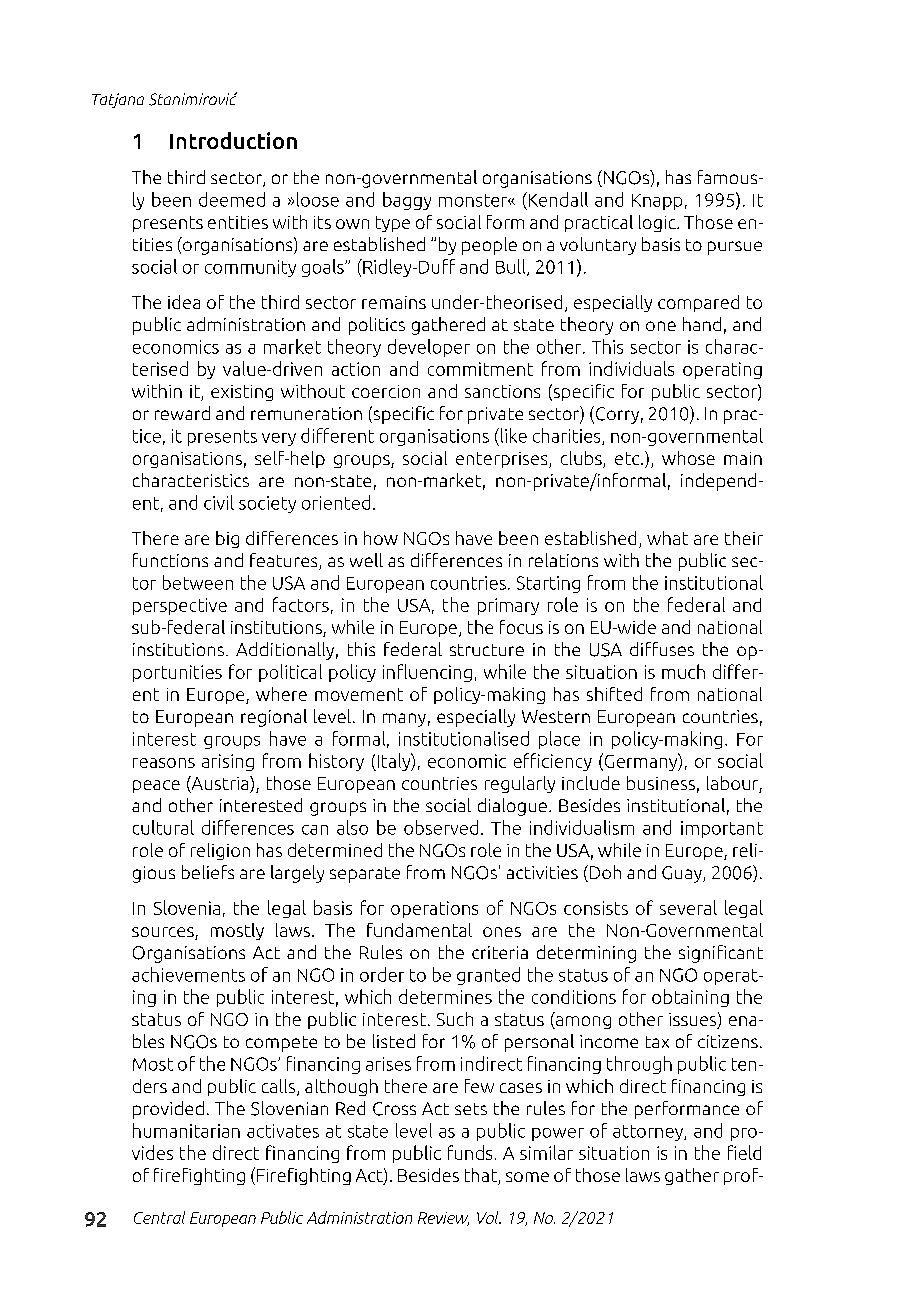 Image resolution: width=921 pixels, height=1316 pixels. What do you see at coordinates (407, 201) in the document?
I see `baggy` at bounding box center [407, 201].
